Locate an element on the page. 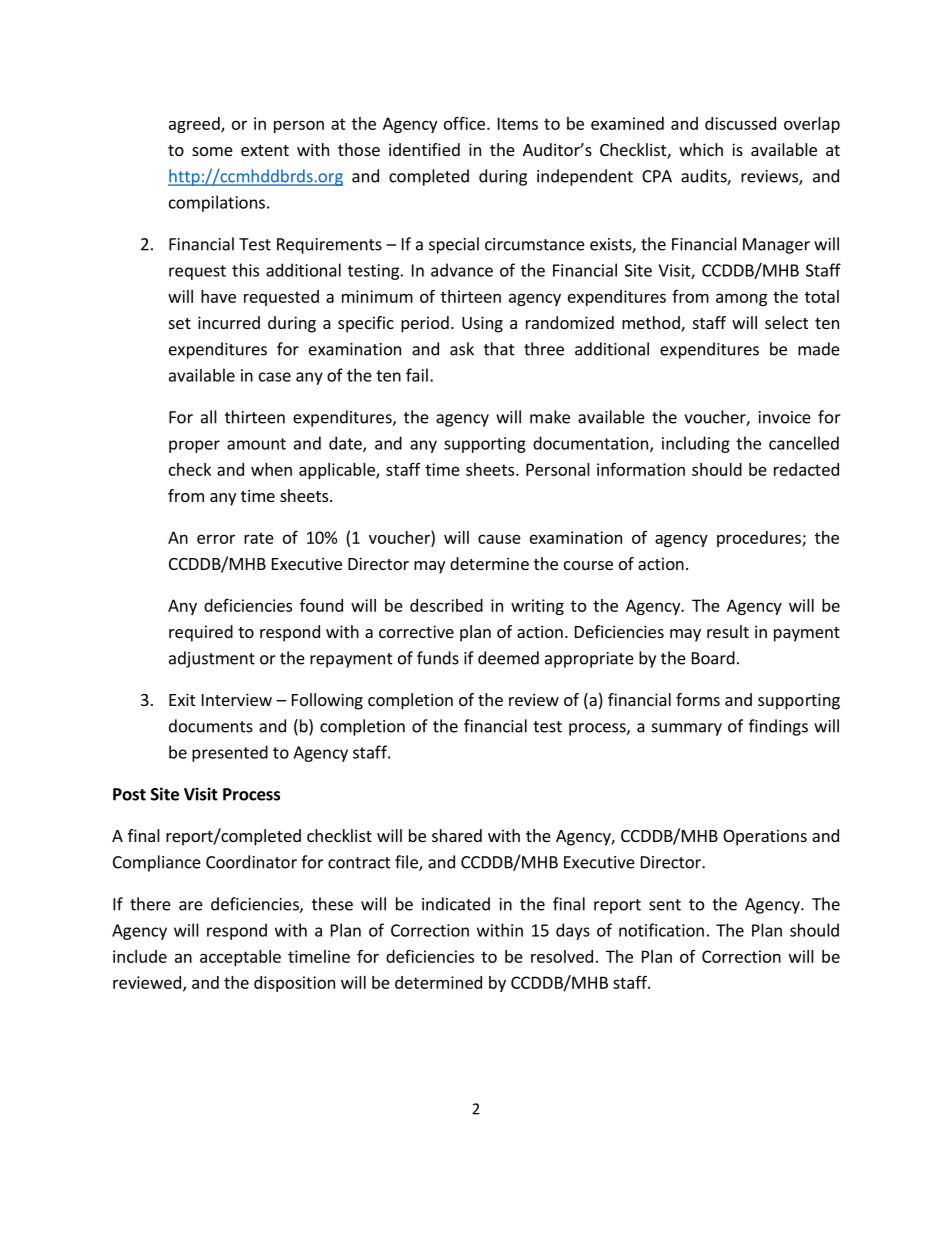 The width and height of the image is (952, 1233). incurred is located at coordinates (229, 322).
